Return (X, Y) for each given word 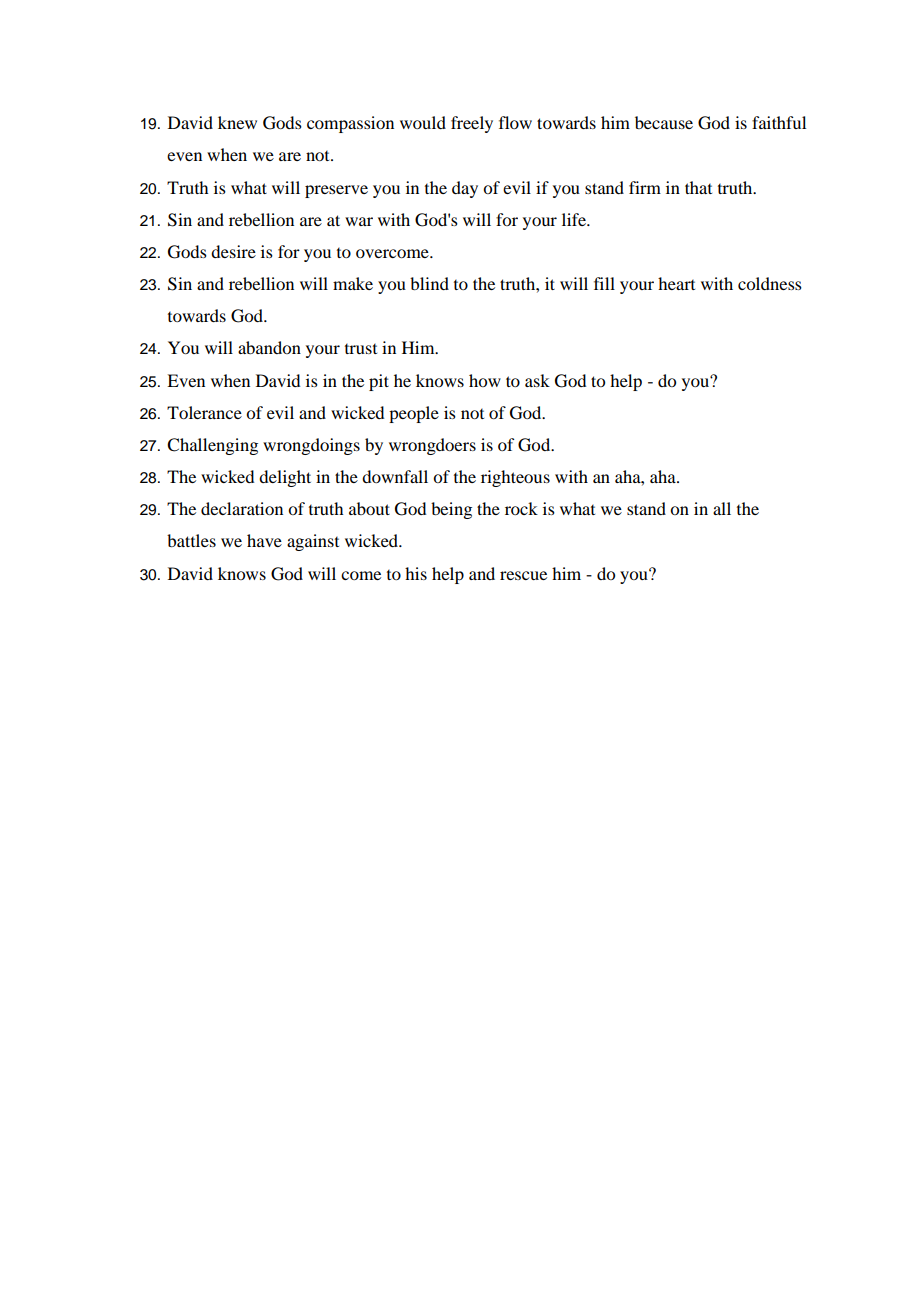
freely (472, 124)
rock (521, 508)
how (485, 380)
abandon (269, 347)
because (664, 122)
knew (237, 122)
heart (676, 283)
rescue (523, 575)
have (264, 540)
